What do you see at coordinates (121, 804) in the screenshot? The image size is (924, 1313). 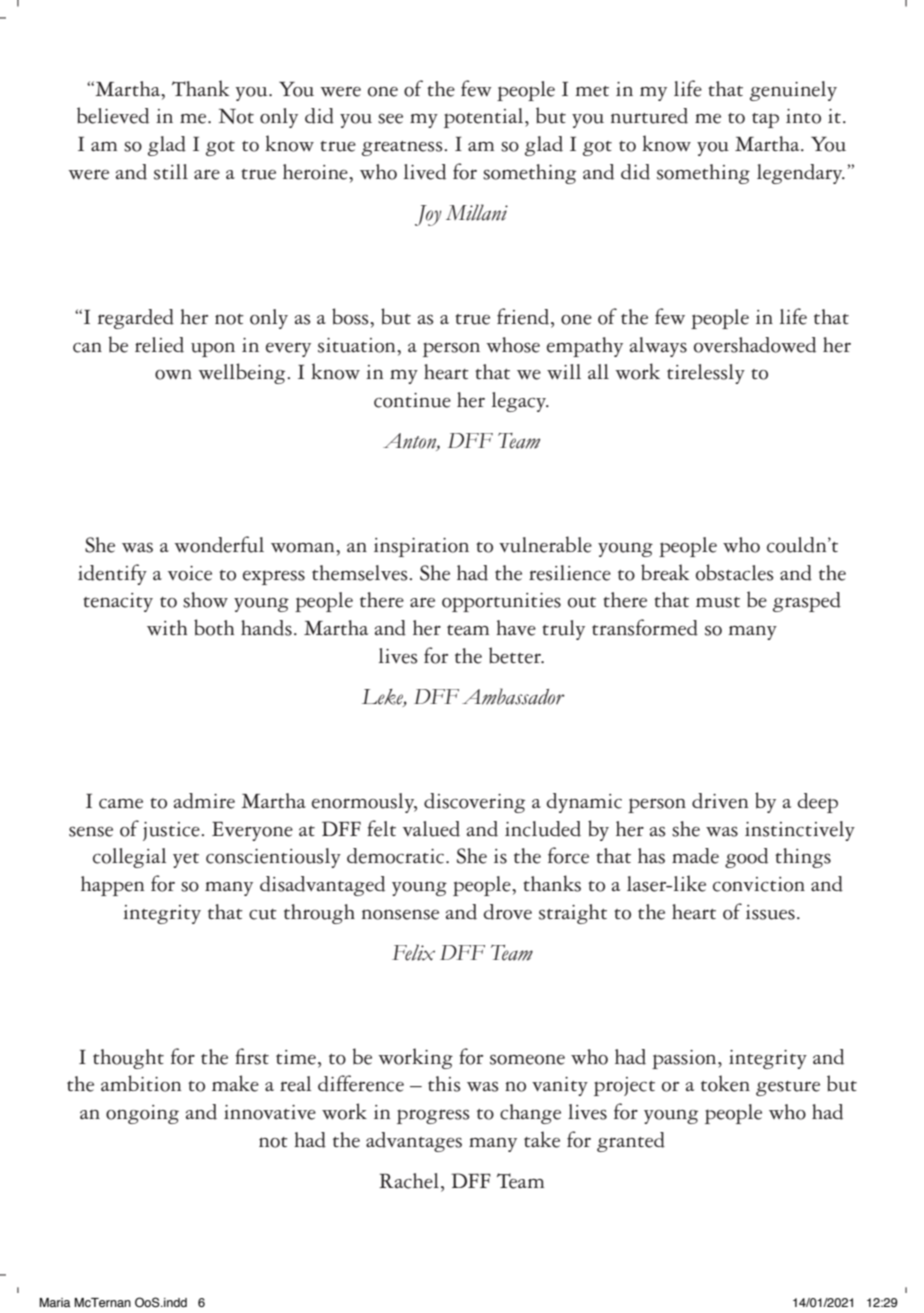 I see `came` at bounding box center [121, 804].
